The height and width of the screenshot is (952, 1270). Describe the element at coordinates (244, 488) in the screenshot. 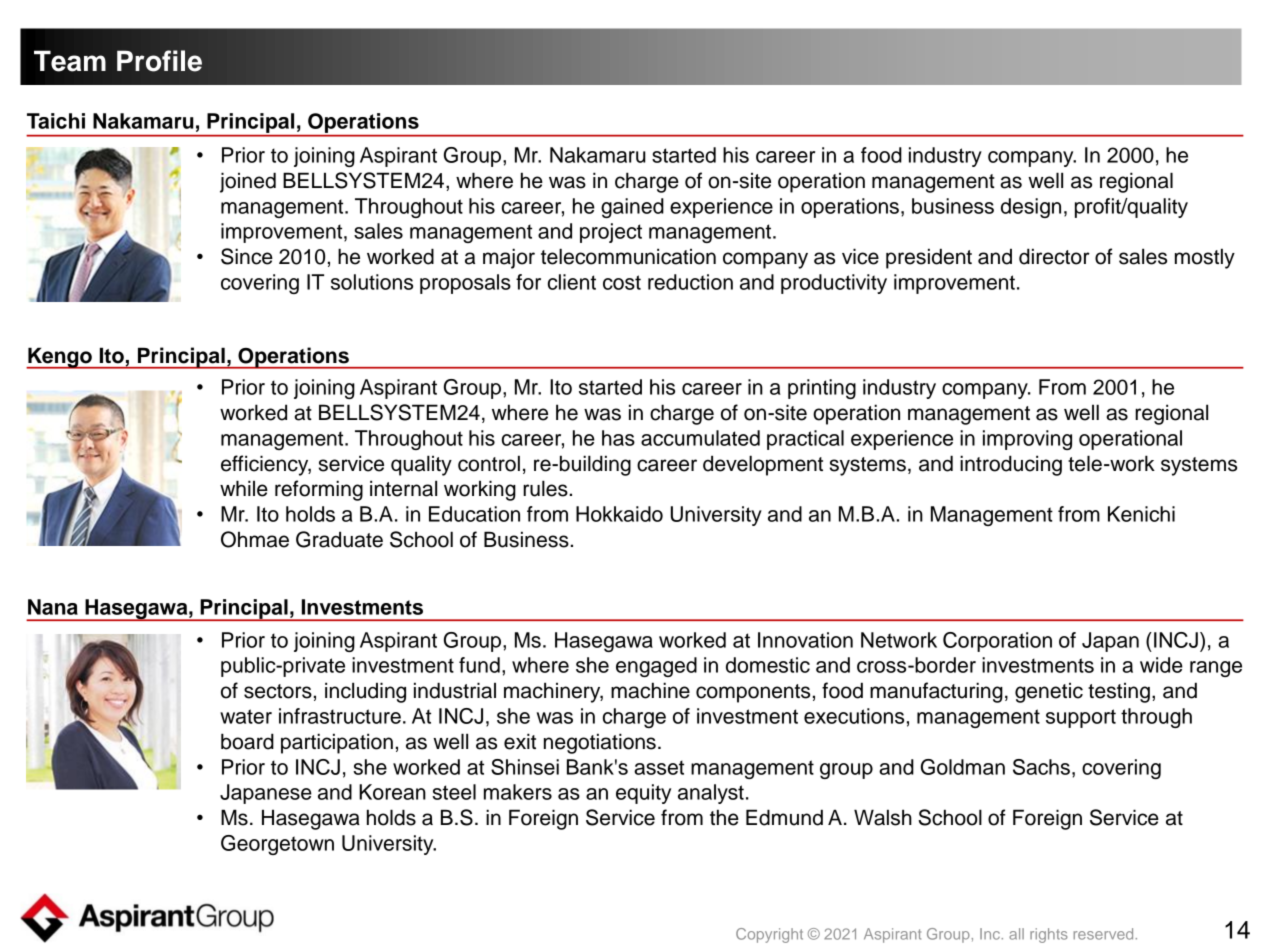

I see `while` at that location.
